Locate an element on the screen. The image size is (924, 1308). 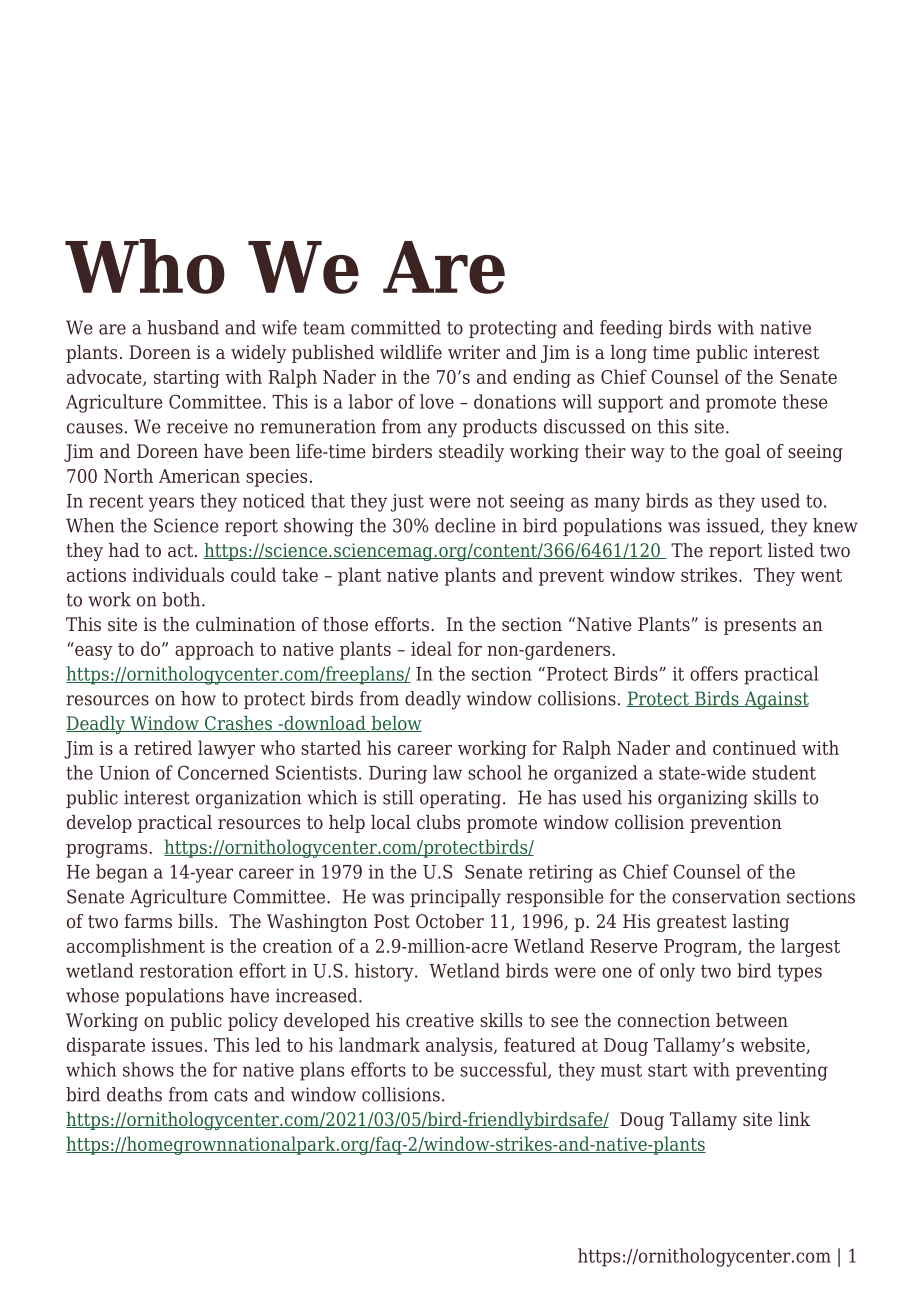
retired is located at coordinates (163, 747).
